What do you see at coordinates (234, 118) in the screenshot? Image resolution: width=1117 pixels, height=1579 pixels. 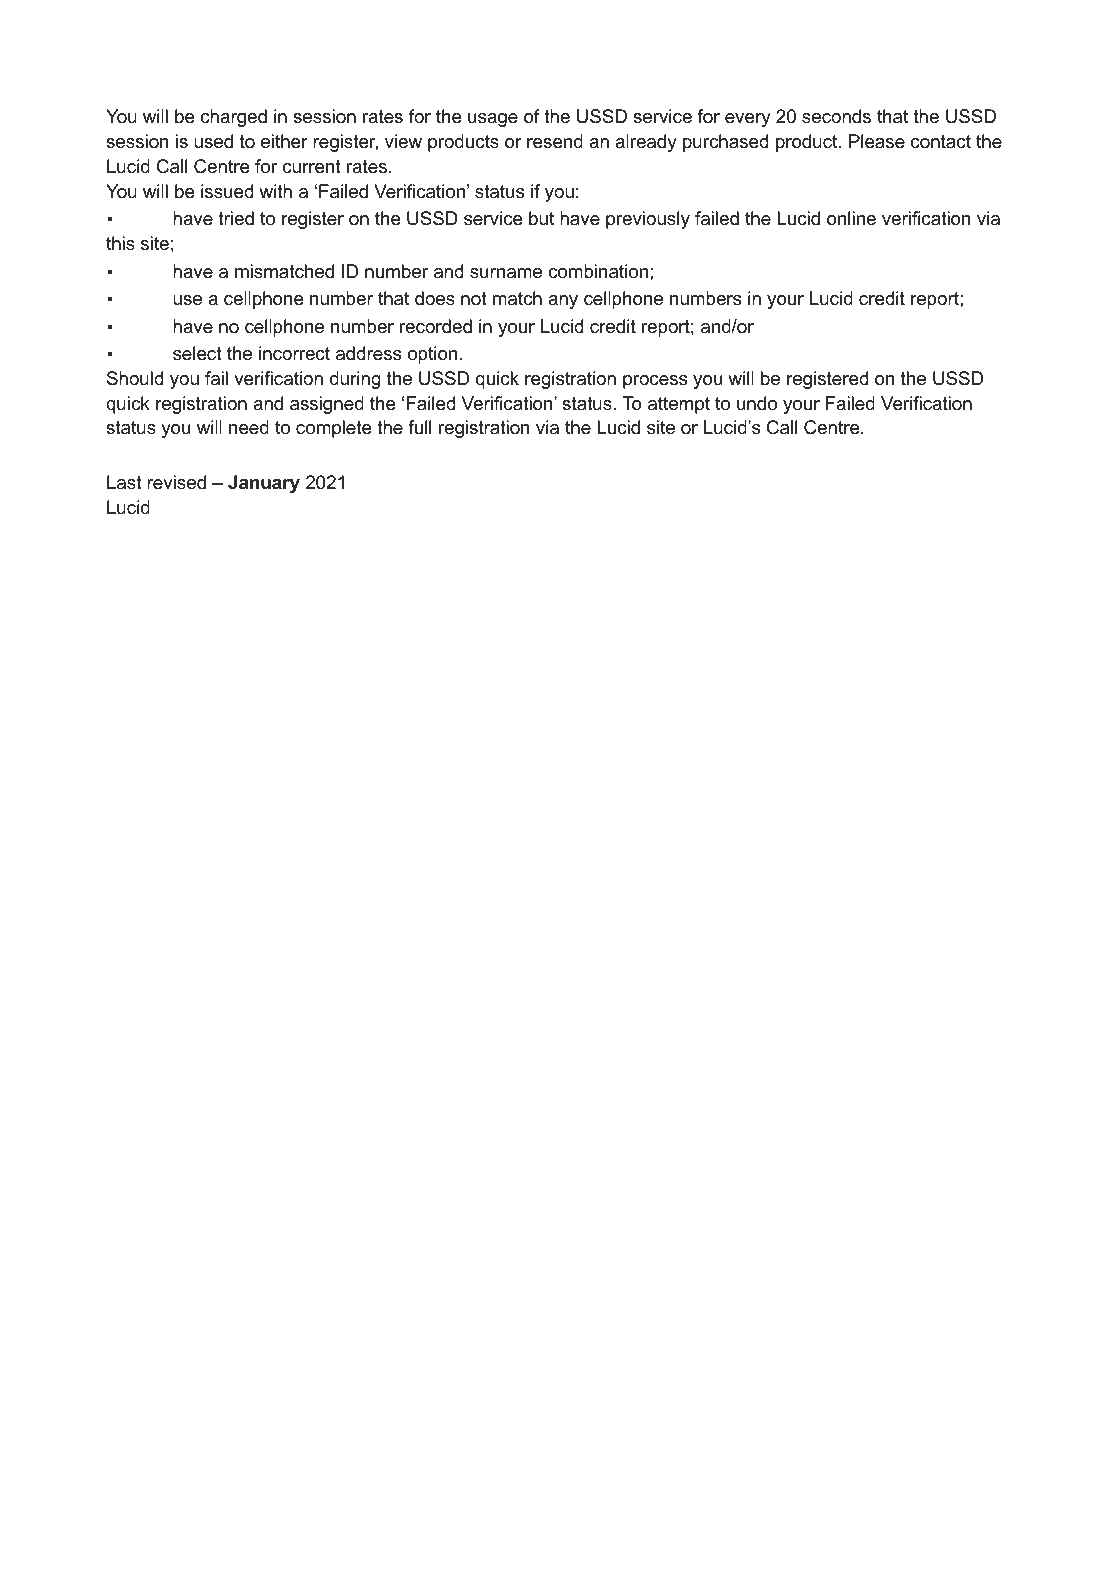 I see `charged` at bounding box center [234, 118].
